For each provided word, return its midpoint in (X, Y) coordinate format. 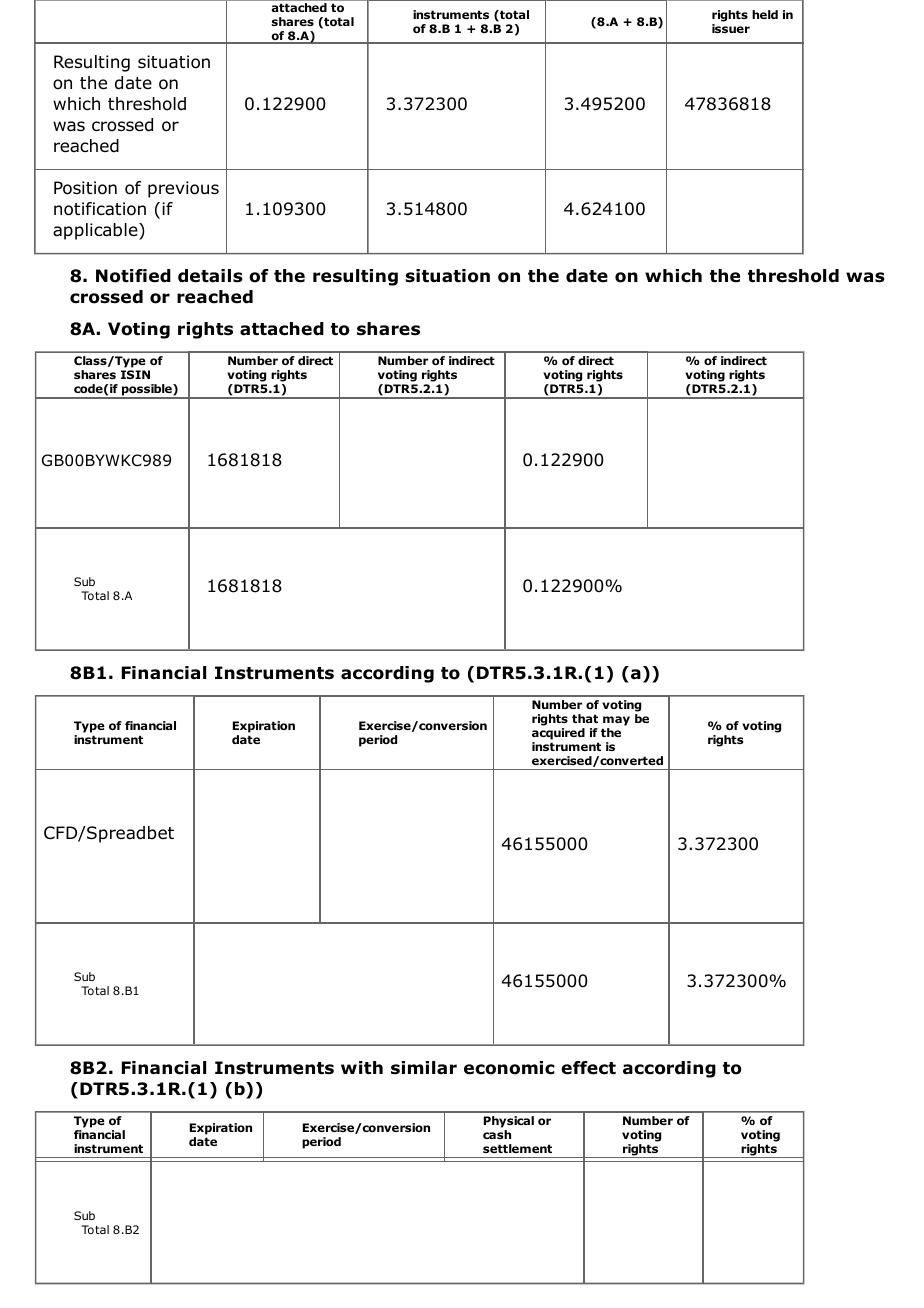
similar (424, 1068)
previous (183, 189)
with (362, 1067)
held (765, 14)
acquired (558, 734)
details (210, 276)
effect (588, 1068)
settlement (517, 1148)
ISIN (135, 374)
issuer (731, 28)
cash (497, 1134)
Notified (133, 276)
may (616, 721)
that (585, 718)
